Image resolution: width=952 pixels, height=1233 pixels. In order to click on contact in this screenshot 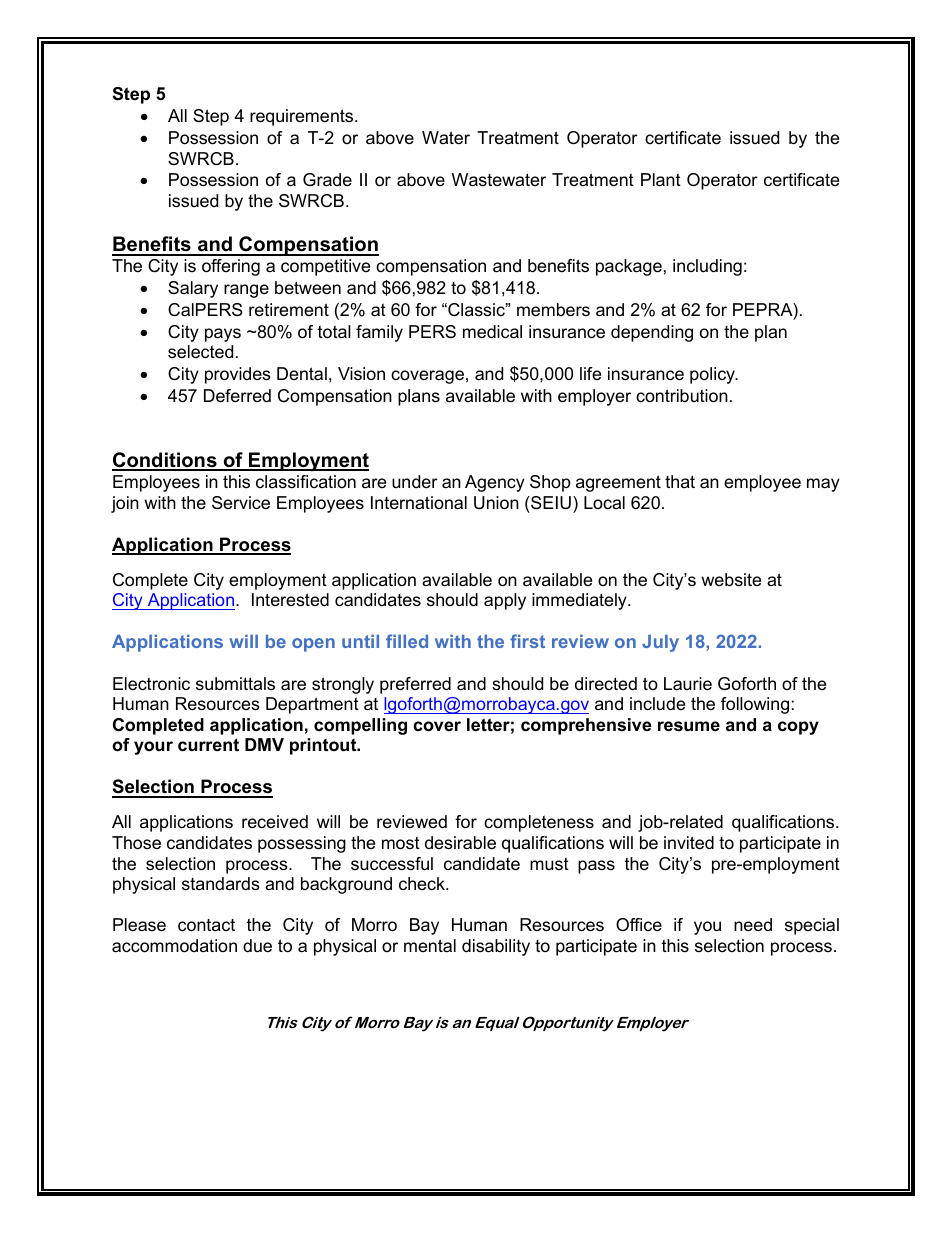, I will do `click(206, 925)`.
